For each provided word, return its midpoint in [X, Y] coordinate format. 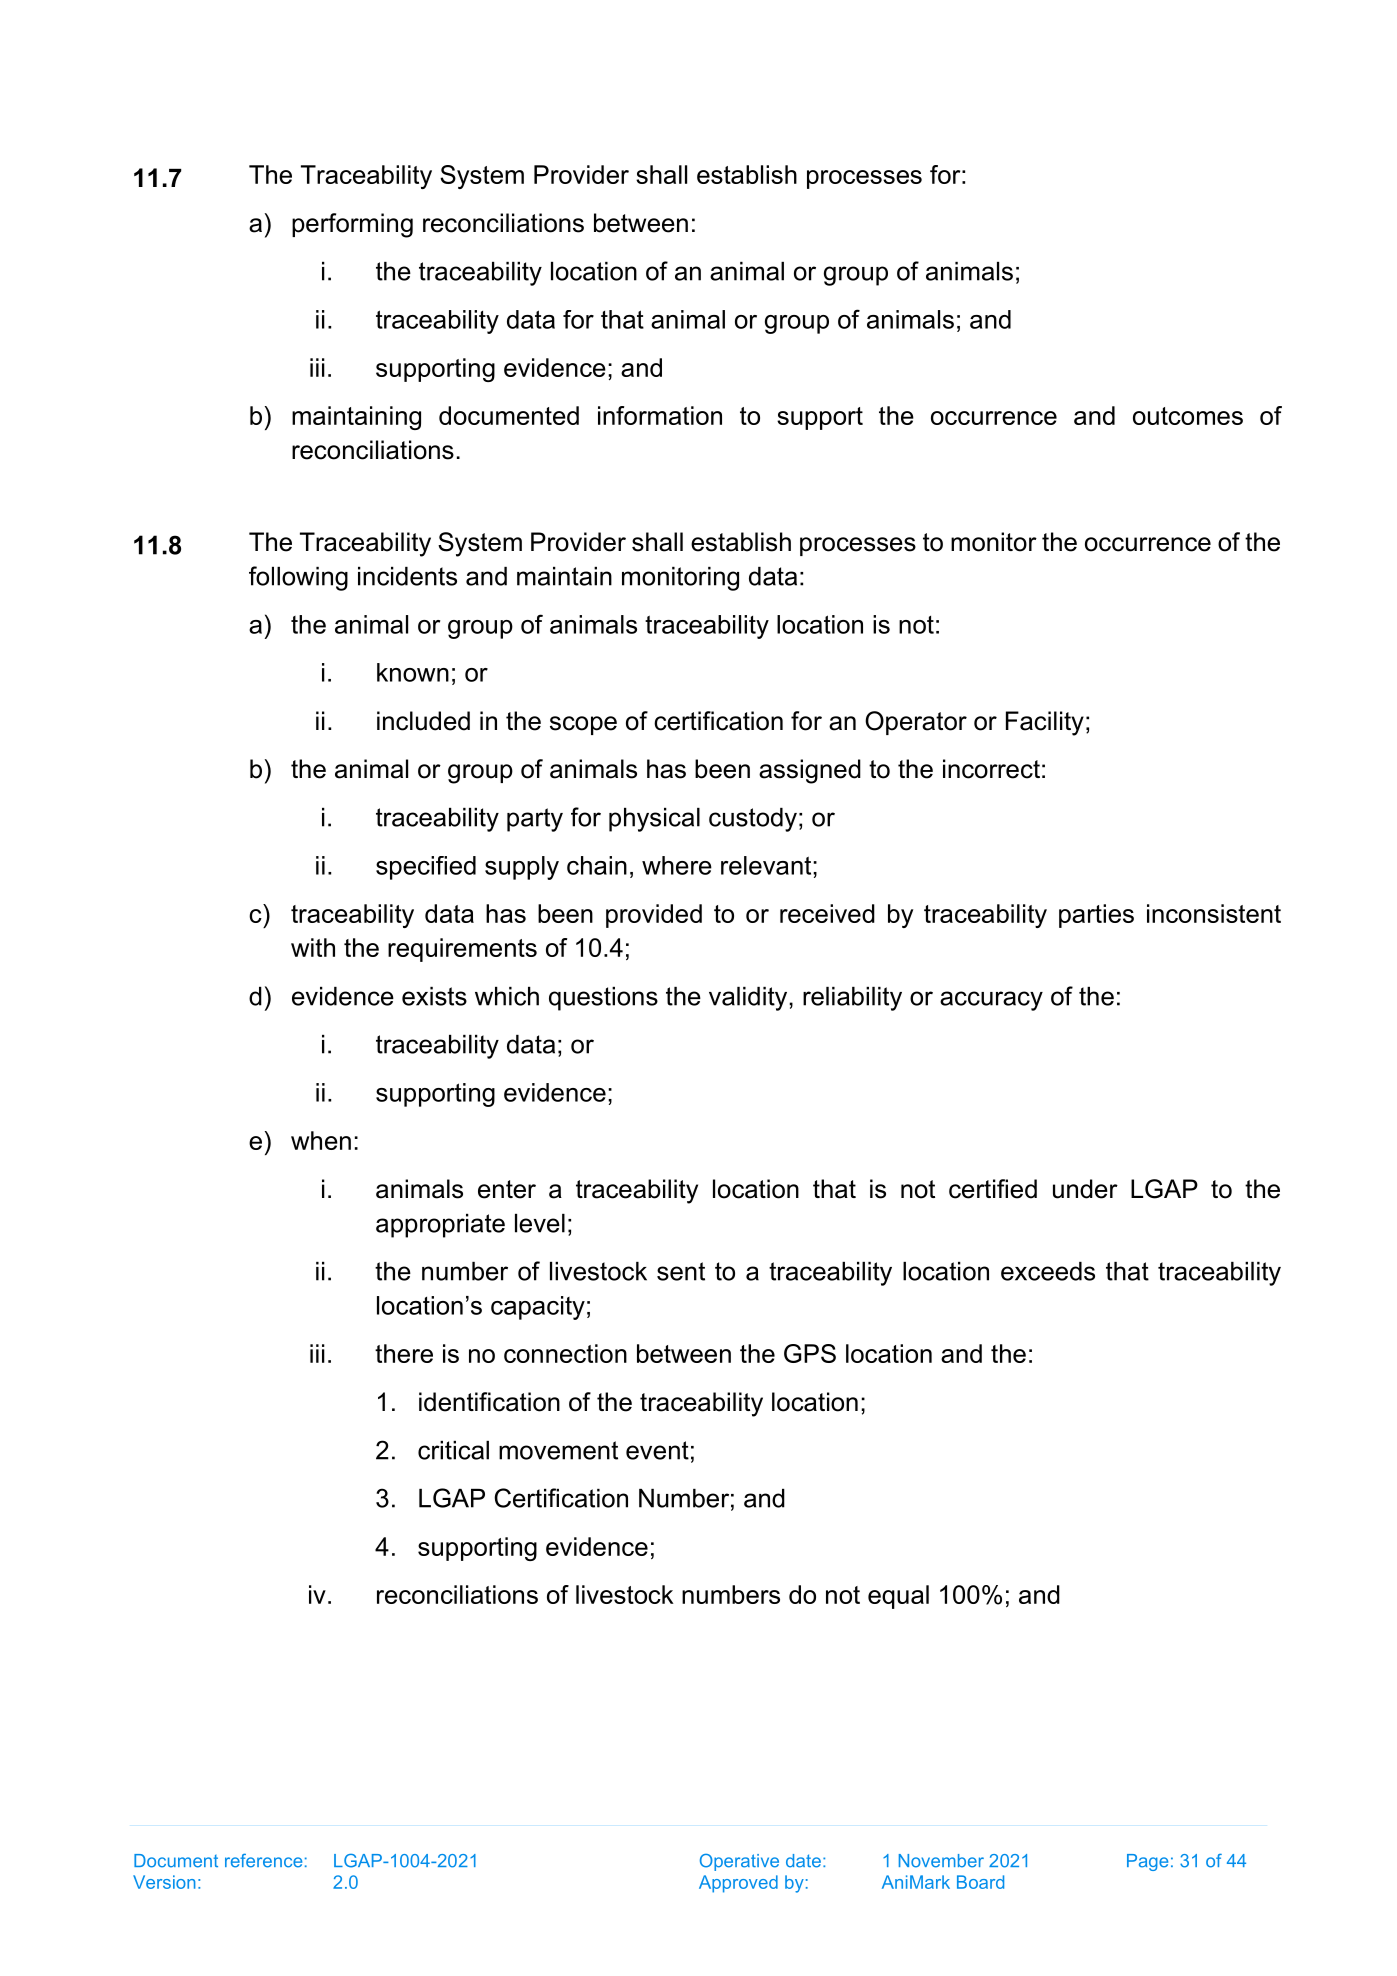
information [660, 415]
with [313, 947]
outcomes [1188, 416]
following [298, 578]
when [321, 1140]
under [1085, 1189]
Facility [1045, 723]
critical [453, 1450]
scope [583, 725]
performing [352, 225]
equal [898, 1597]
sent [681, 1271]
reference [263, 1861]
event [657, 1450]
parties [1096, 916]
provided [654, 916]
